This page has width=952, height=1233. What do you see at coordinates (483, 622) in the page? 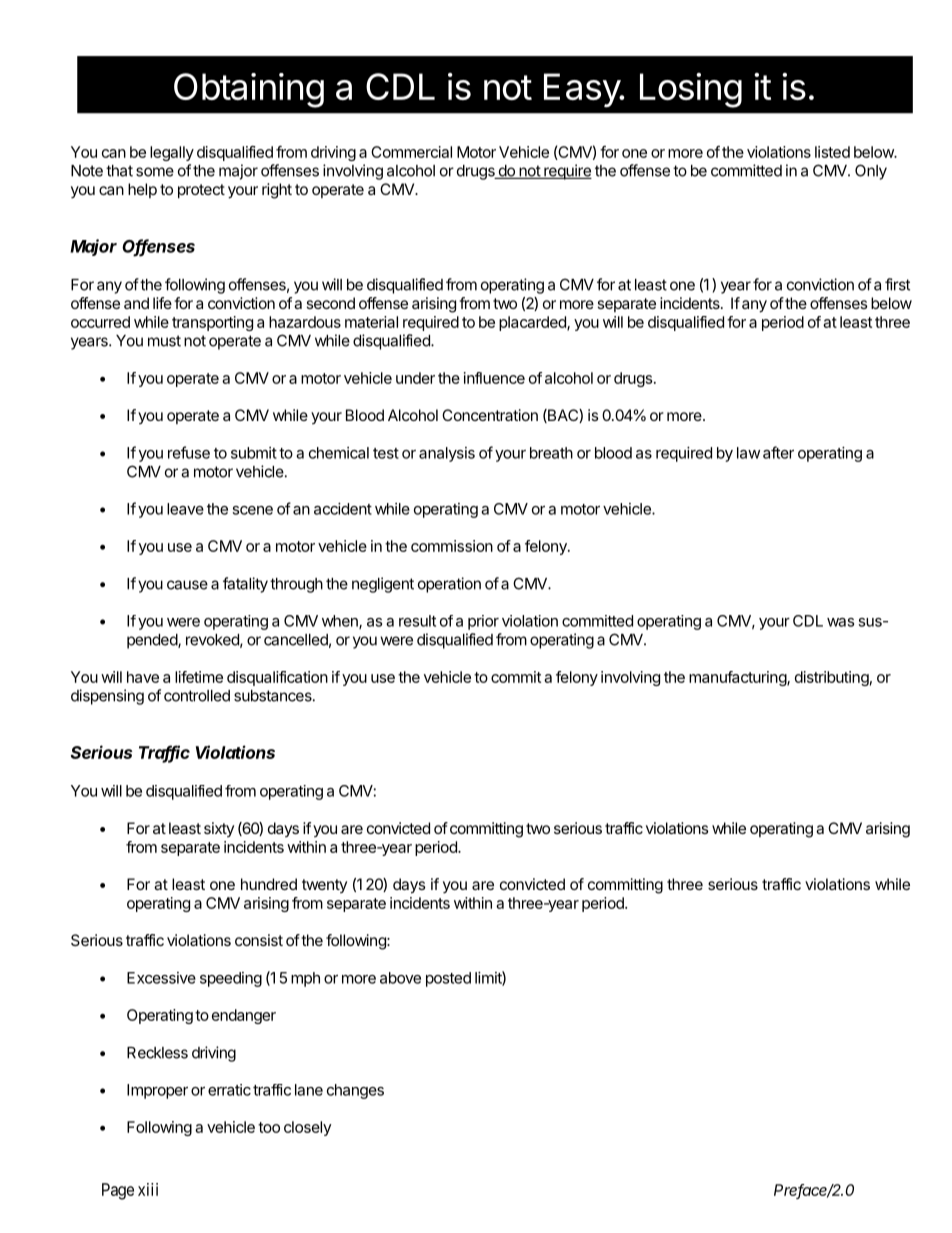
I see `prior` at bounding box center [483, 622].
